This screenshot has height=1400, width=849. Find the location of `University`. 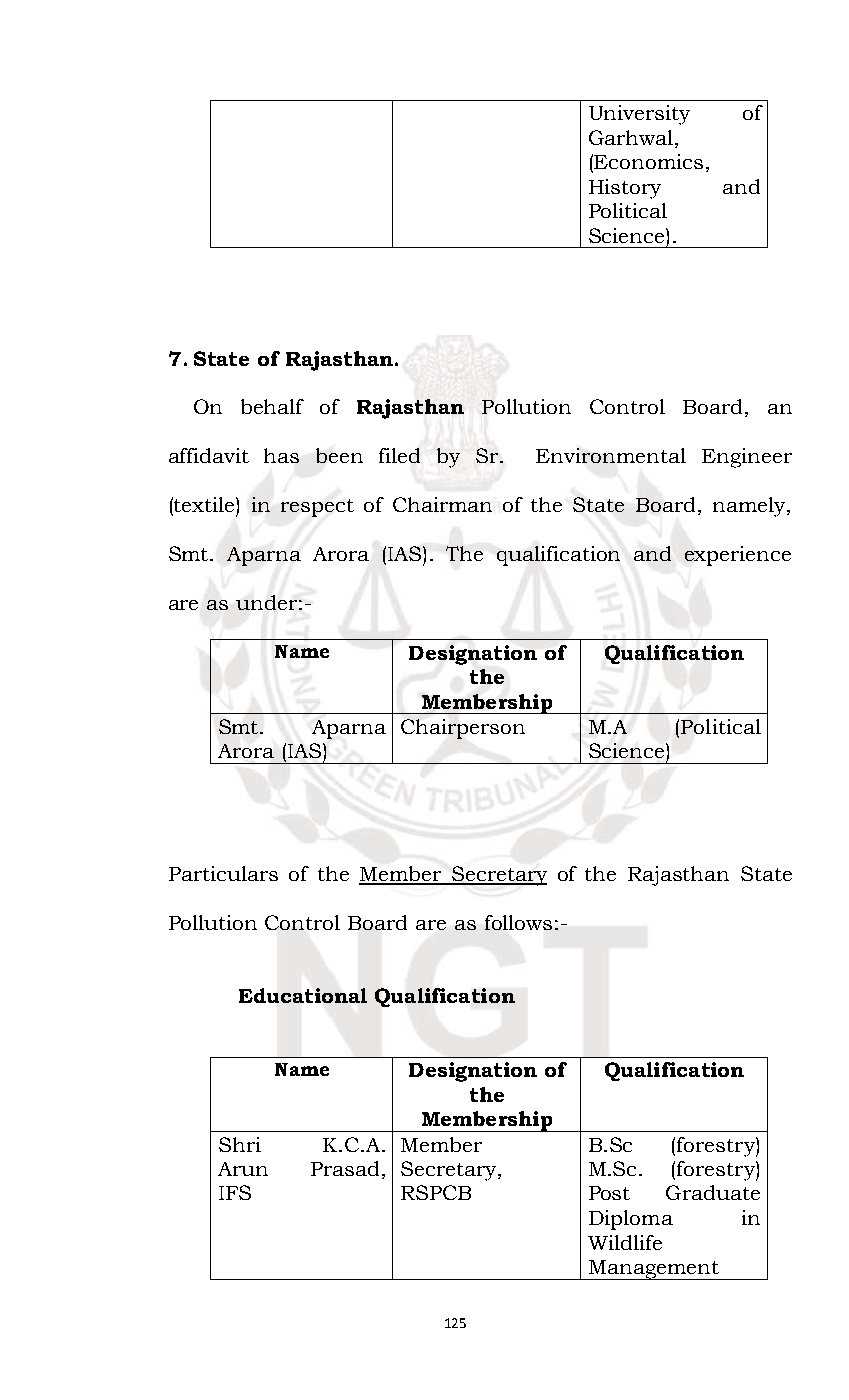

University is located at coordinates (639, 115).
